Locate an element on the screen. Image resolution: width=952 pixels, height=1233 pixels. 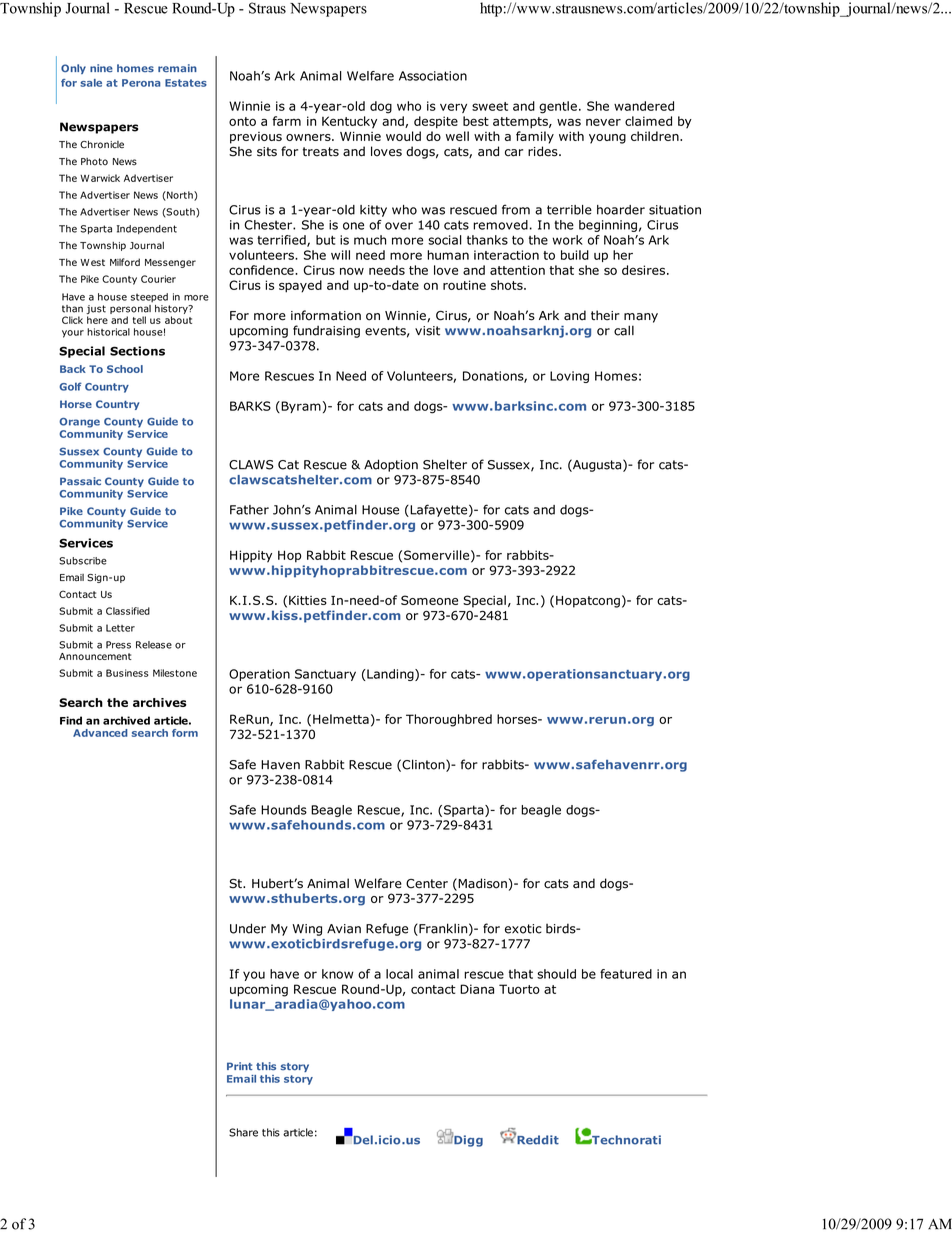
Estates is located at coordinates (186, 83).
